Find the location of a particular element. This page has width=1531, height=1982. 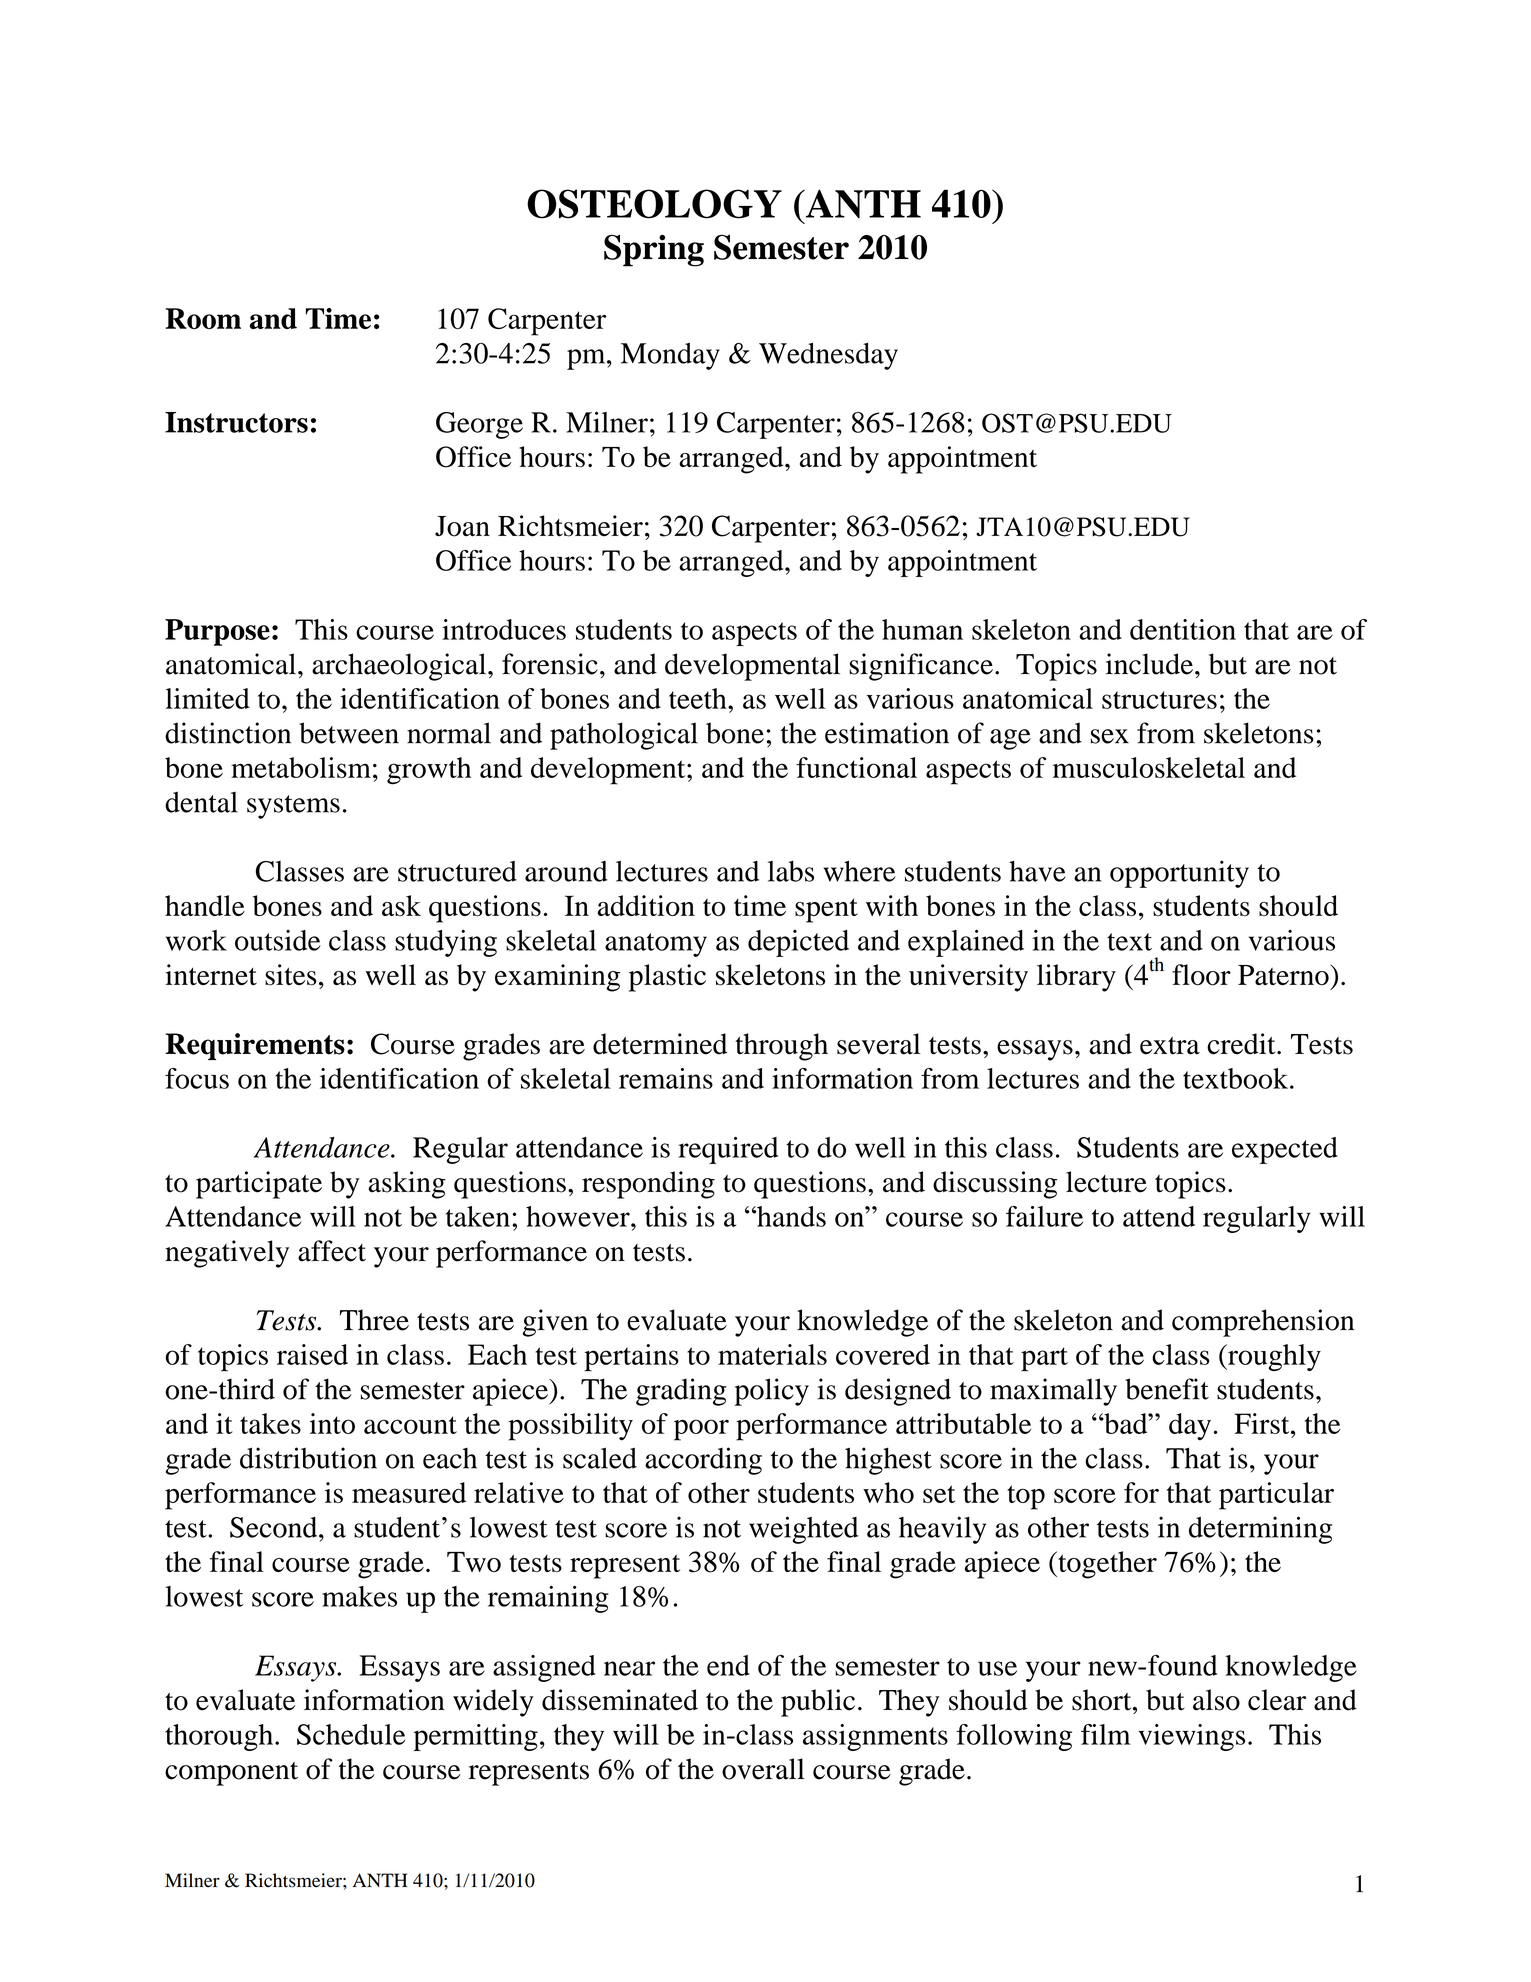

Wednesday is located at coordinates (828, 356).
